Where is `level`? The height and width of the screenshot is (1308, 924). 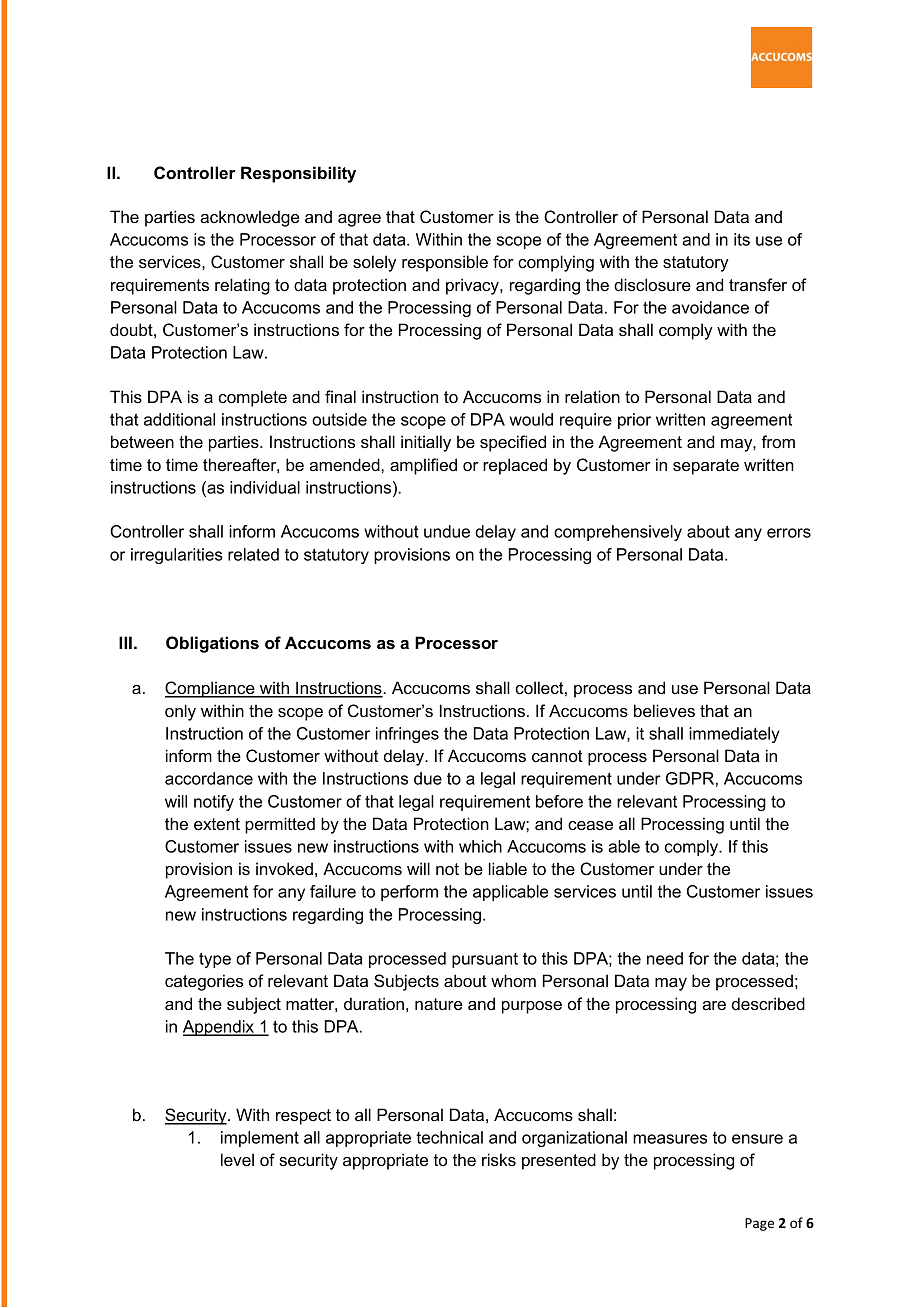 level is located at coordinates (237, 1159).
